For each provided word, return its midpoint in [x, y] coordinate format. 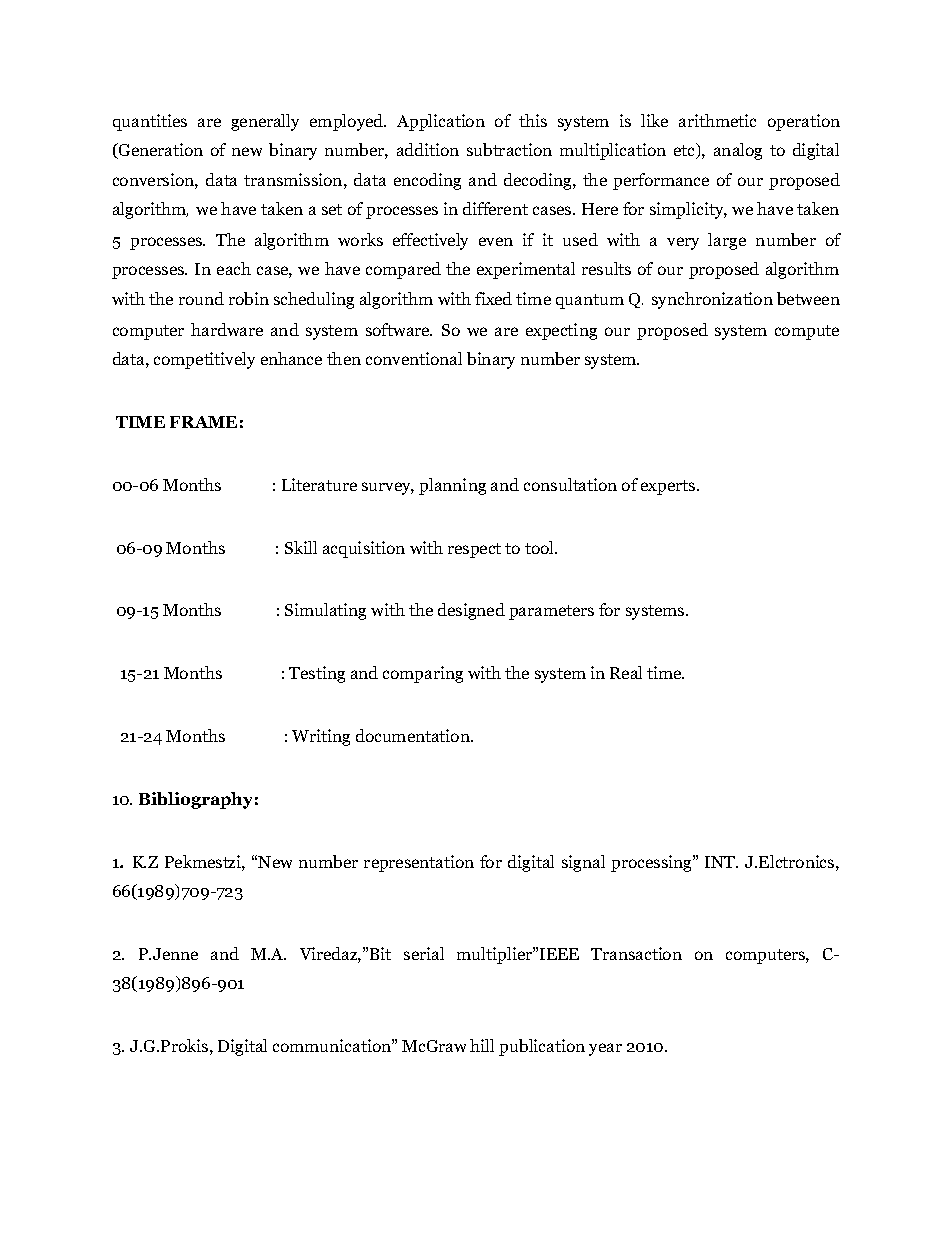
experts [669, 487]
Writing [321, 737]
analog [738, 151]
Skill [301, 547]
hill [482, 1045]
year [605, 1049]
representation [419, 863]
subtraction [509, 149]
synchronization [712, 300]
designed [471, 611]
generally [265, 122]
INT [721, 862]
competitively [204, 360]
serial [424, 953]
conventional [414, 358]
